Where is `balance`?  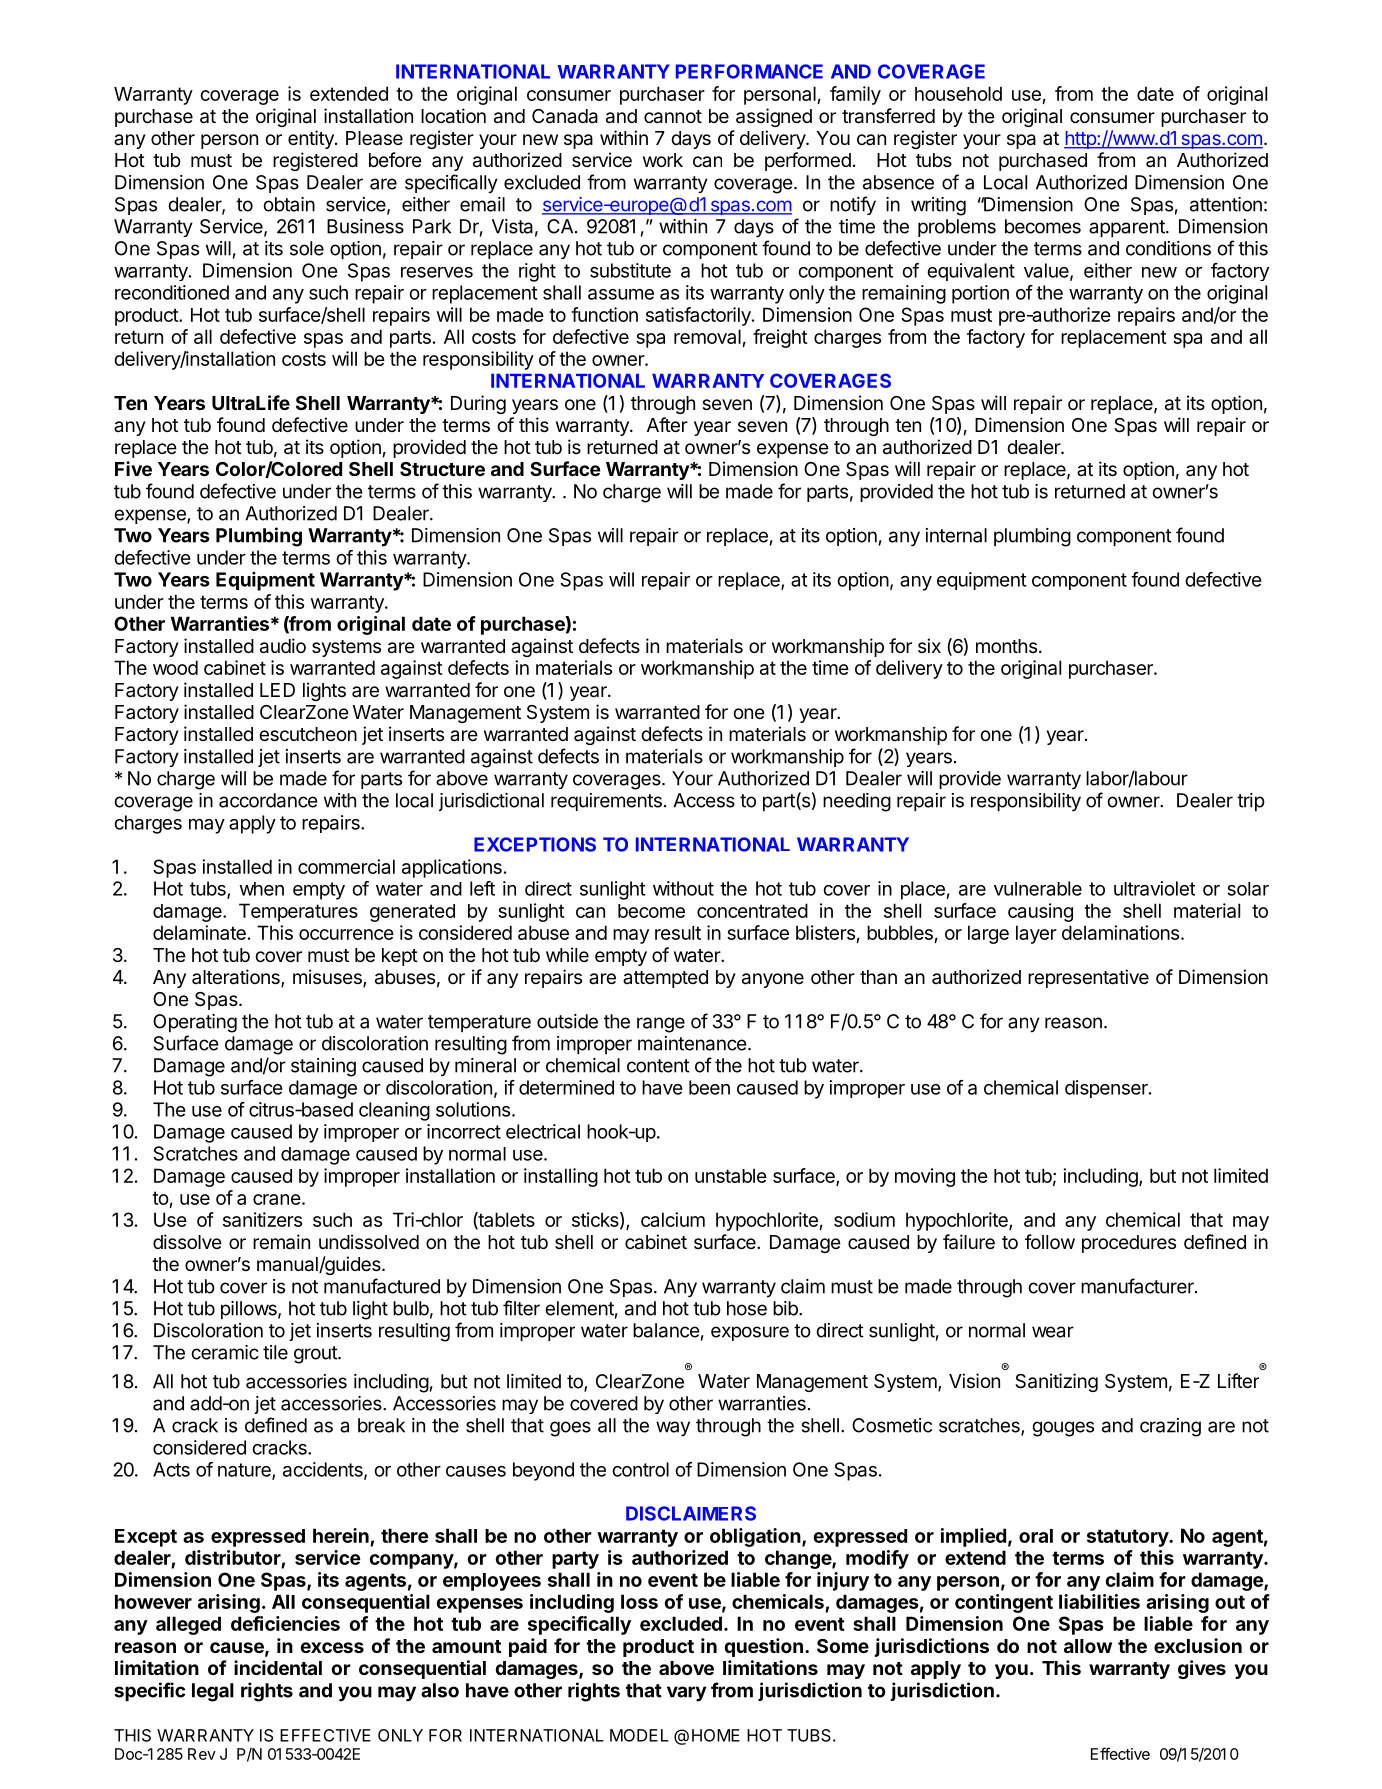 balance is located at coordinates (666, 1330).
